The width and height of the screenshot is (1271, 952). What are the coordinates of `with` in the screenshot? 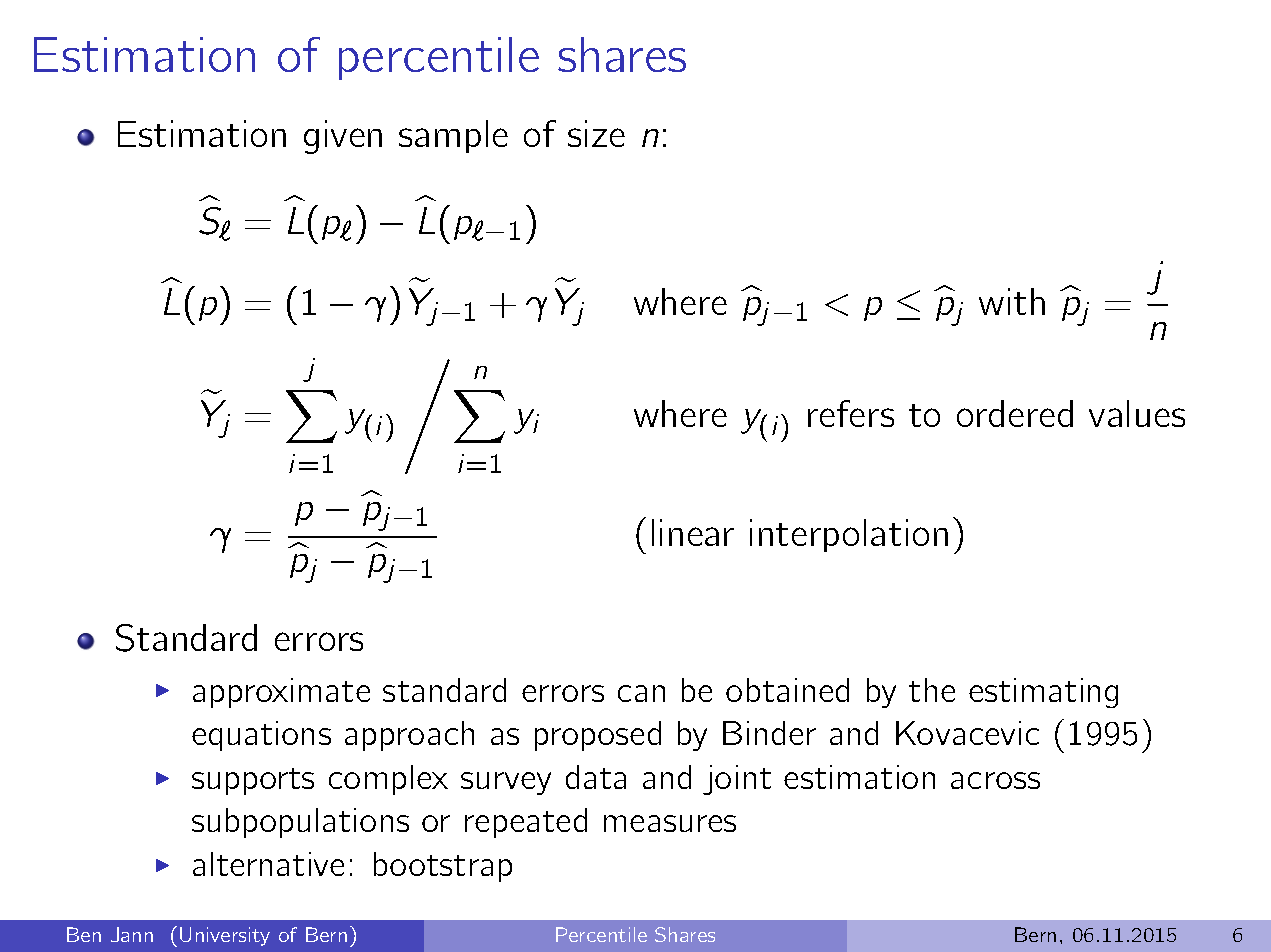 It's located at (1012, 301).
